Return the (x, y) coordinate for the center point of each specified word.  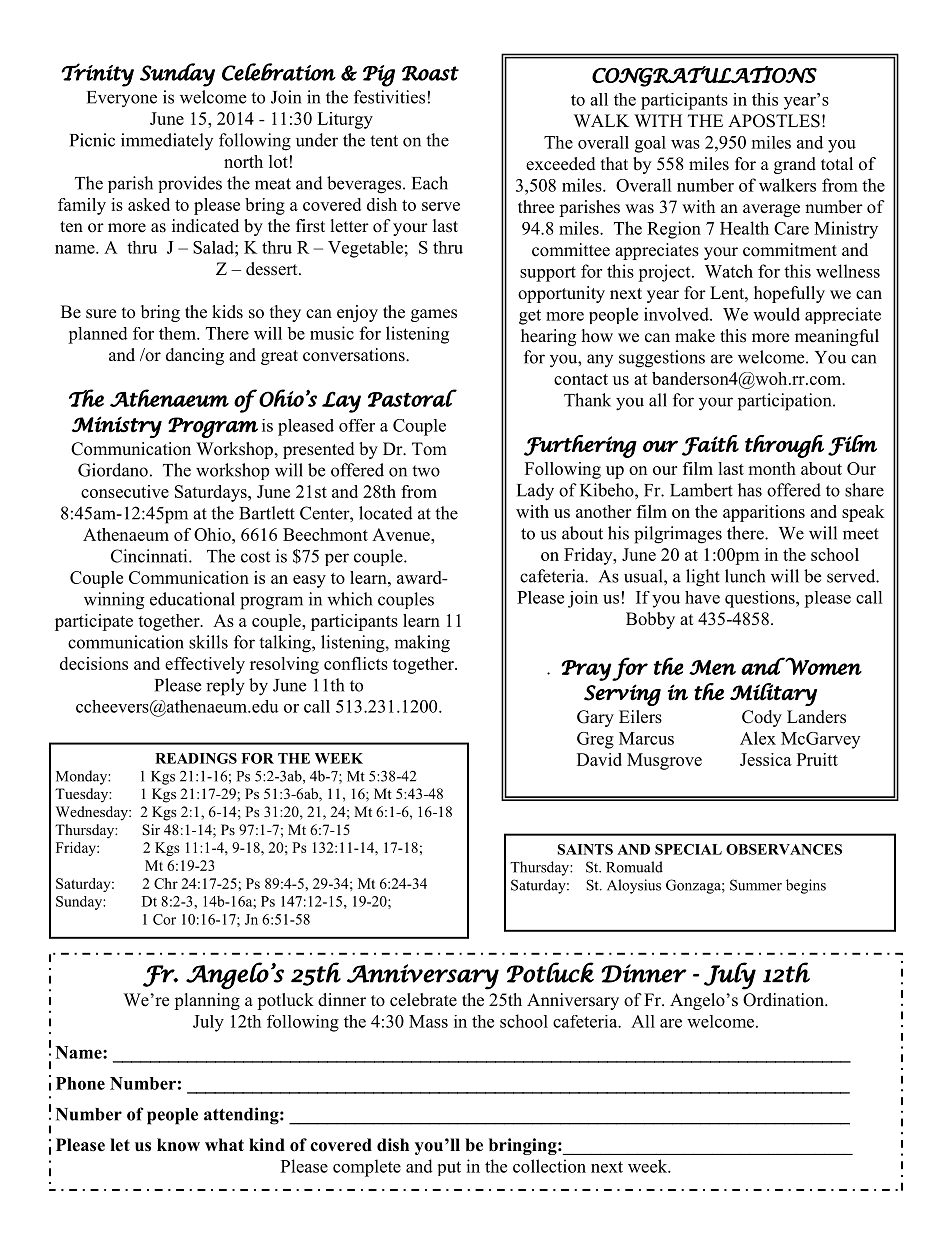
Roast (430, 73)
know (178, 1145)
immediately (167, 141)
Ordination (784, 1000)
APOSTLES (774, 121)
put (449, 1168)
